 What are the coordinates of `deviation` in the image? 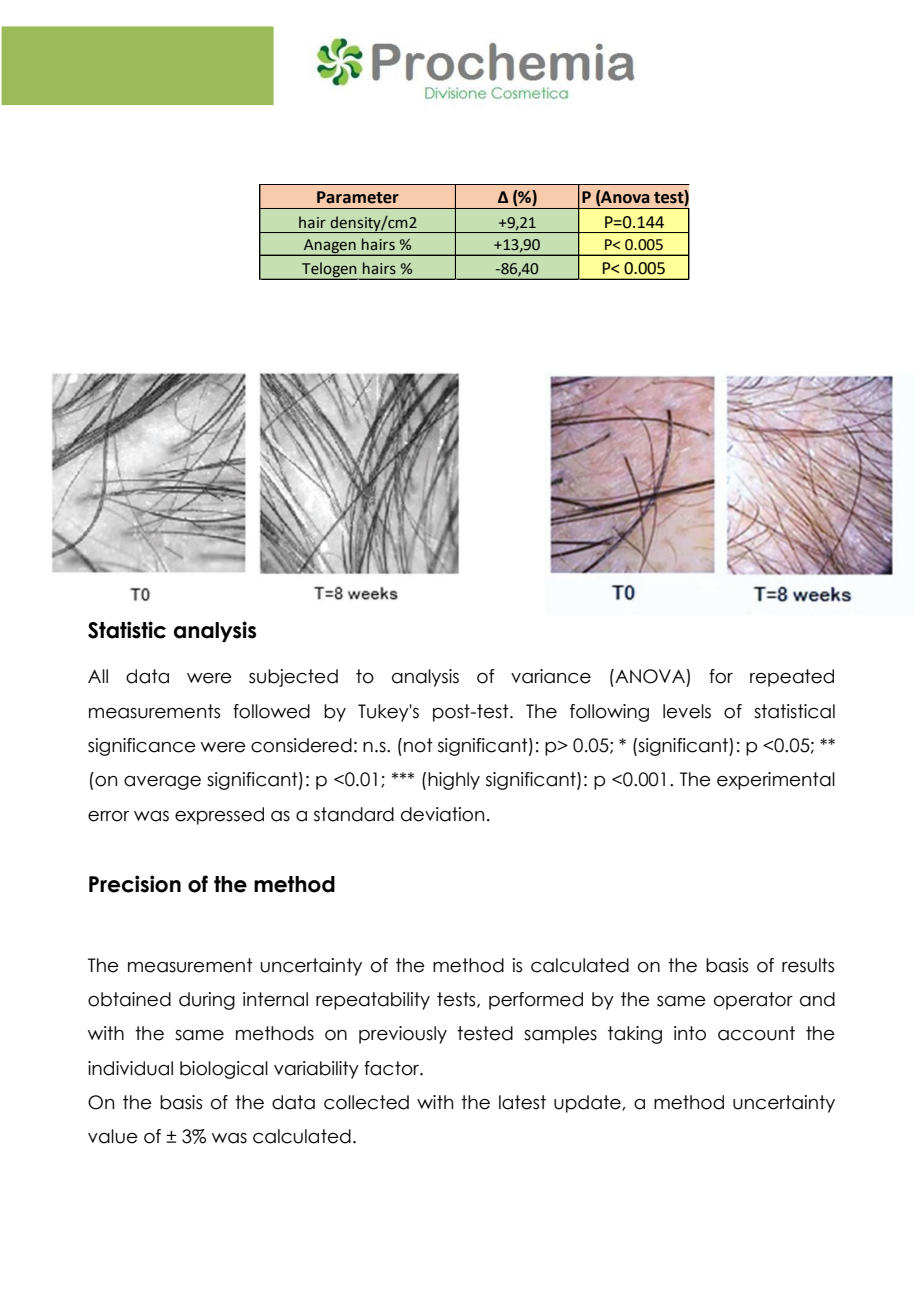 It's located at (442, 814).
